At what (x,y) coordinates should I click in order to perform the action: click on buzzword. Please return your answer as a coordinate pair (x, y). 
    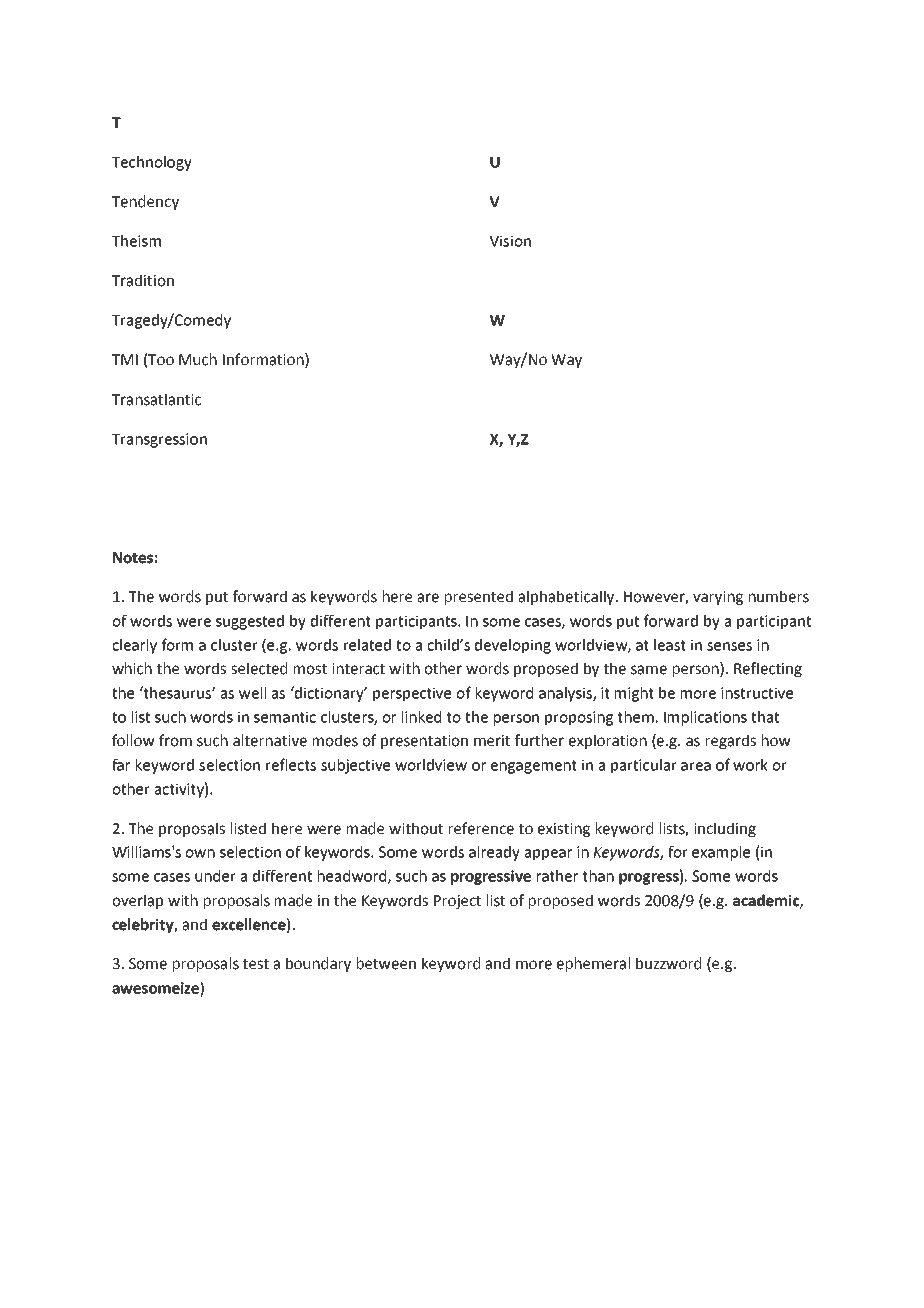
    Looking at the image, I should click on (668, 963).
